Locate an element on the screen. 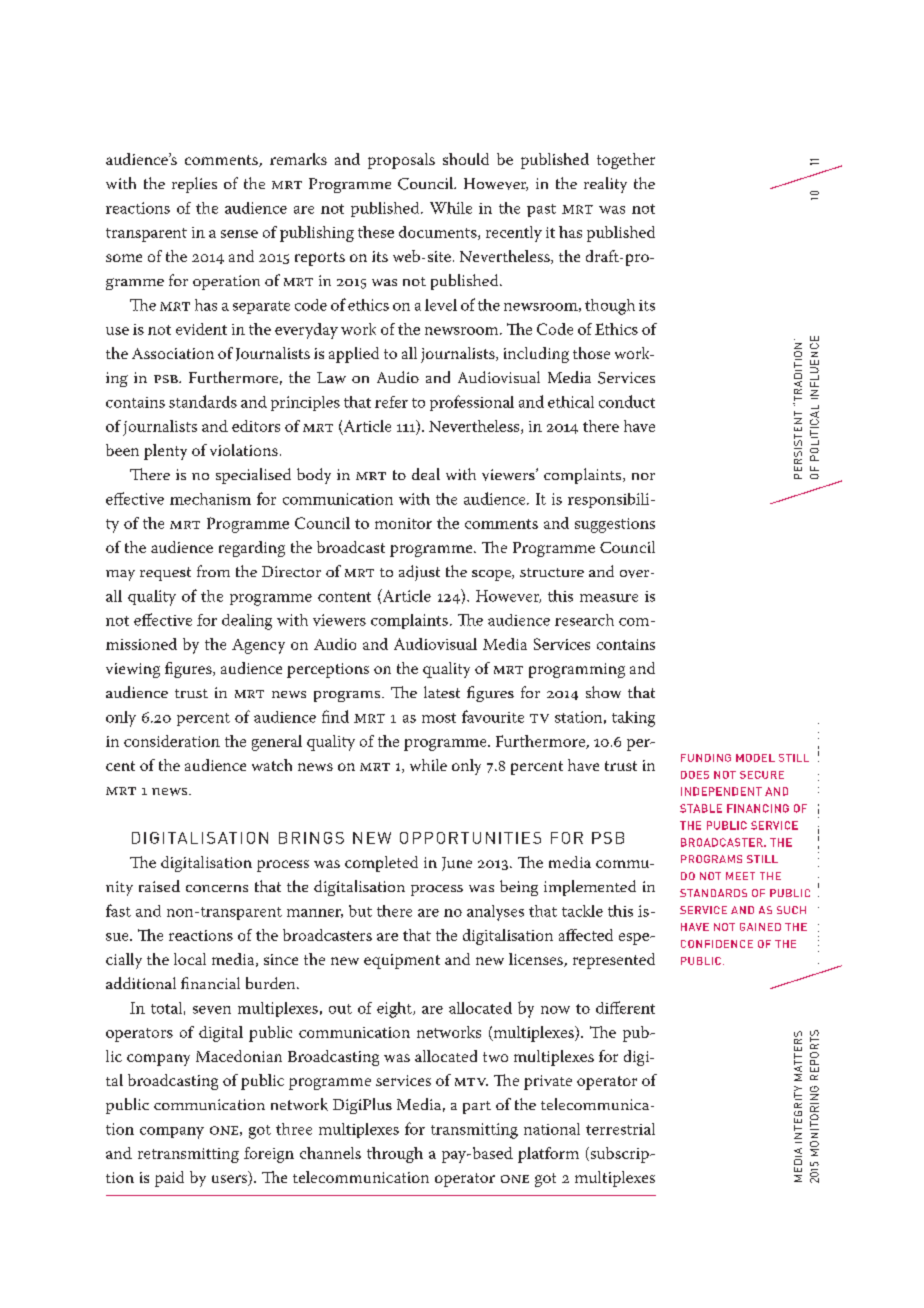 The width and height of the screenshot is (924, 1308). replies is located at coordinates (194, 185).
